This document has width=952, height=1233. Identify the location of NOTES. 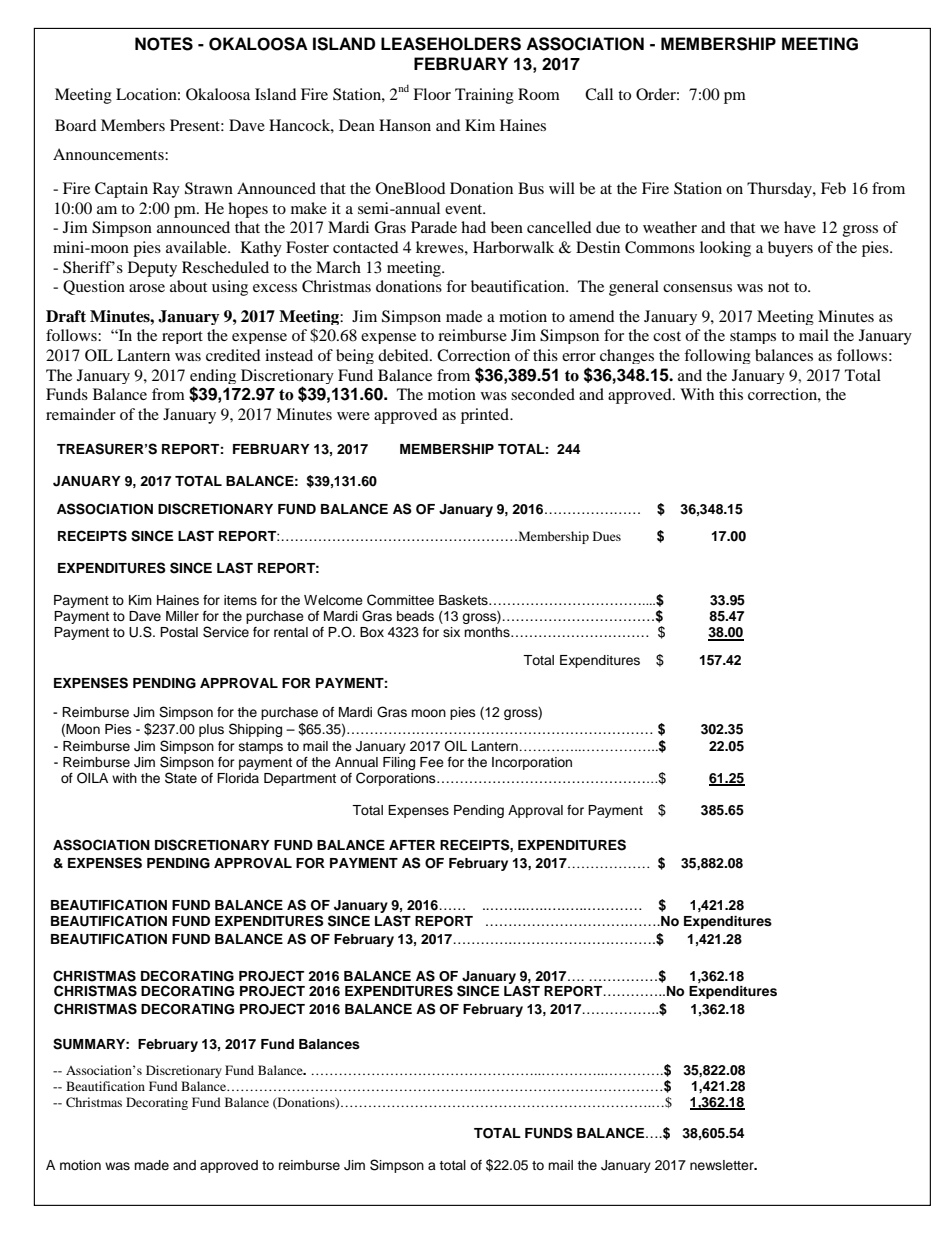
(164, 44).
